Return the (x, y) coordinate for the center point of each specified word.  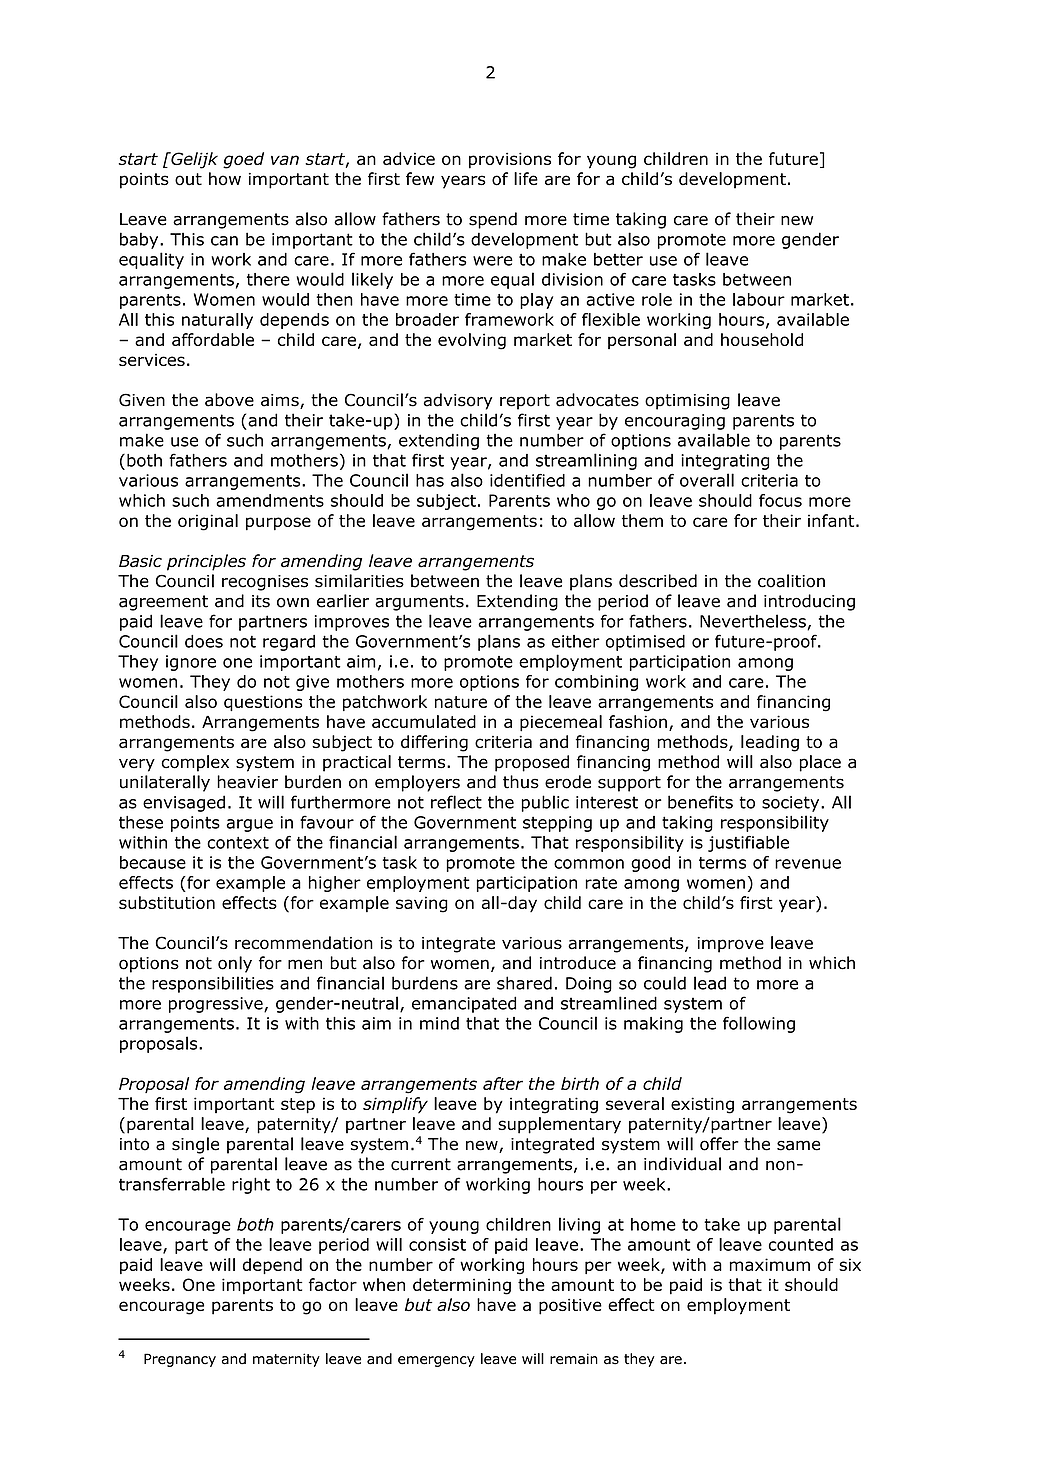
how (225, 179)
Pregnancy (180, 1360)
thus (521, 782)
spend (493, 220)
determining (462, 1286)
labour (759, 299)
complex (195, 763)
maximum (770, 1264)
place (820, 763)
